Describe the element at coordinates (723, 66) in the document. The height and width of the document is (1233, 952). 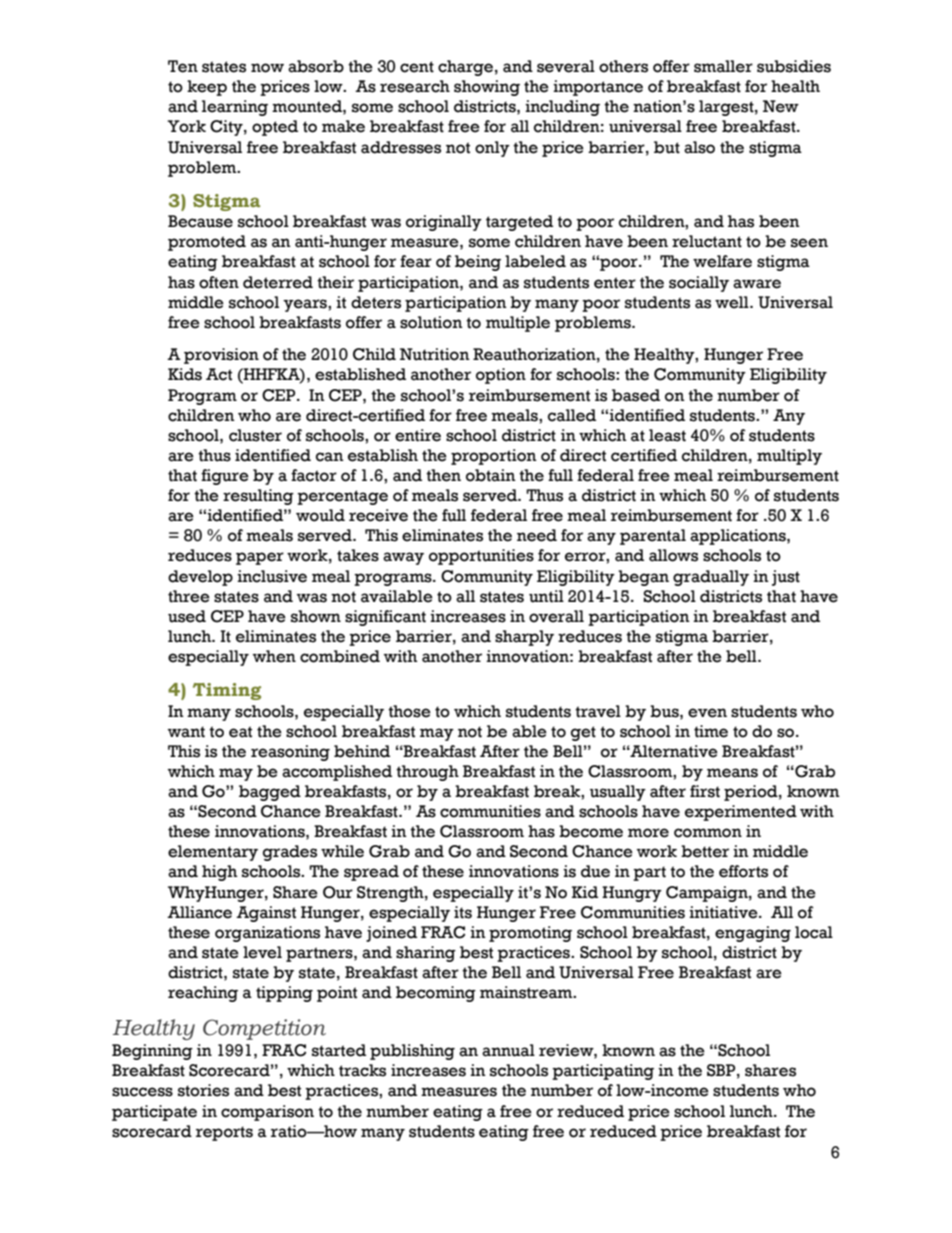
I see `smaller` at that location.
